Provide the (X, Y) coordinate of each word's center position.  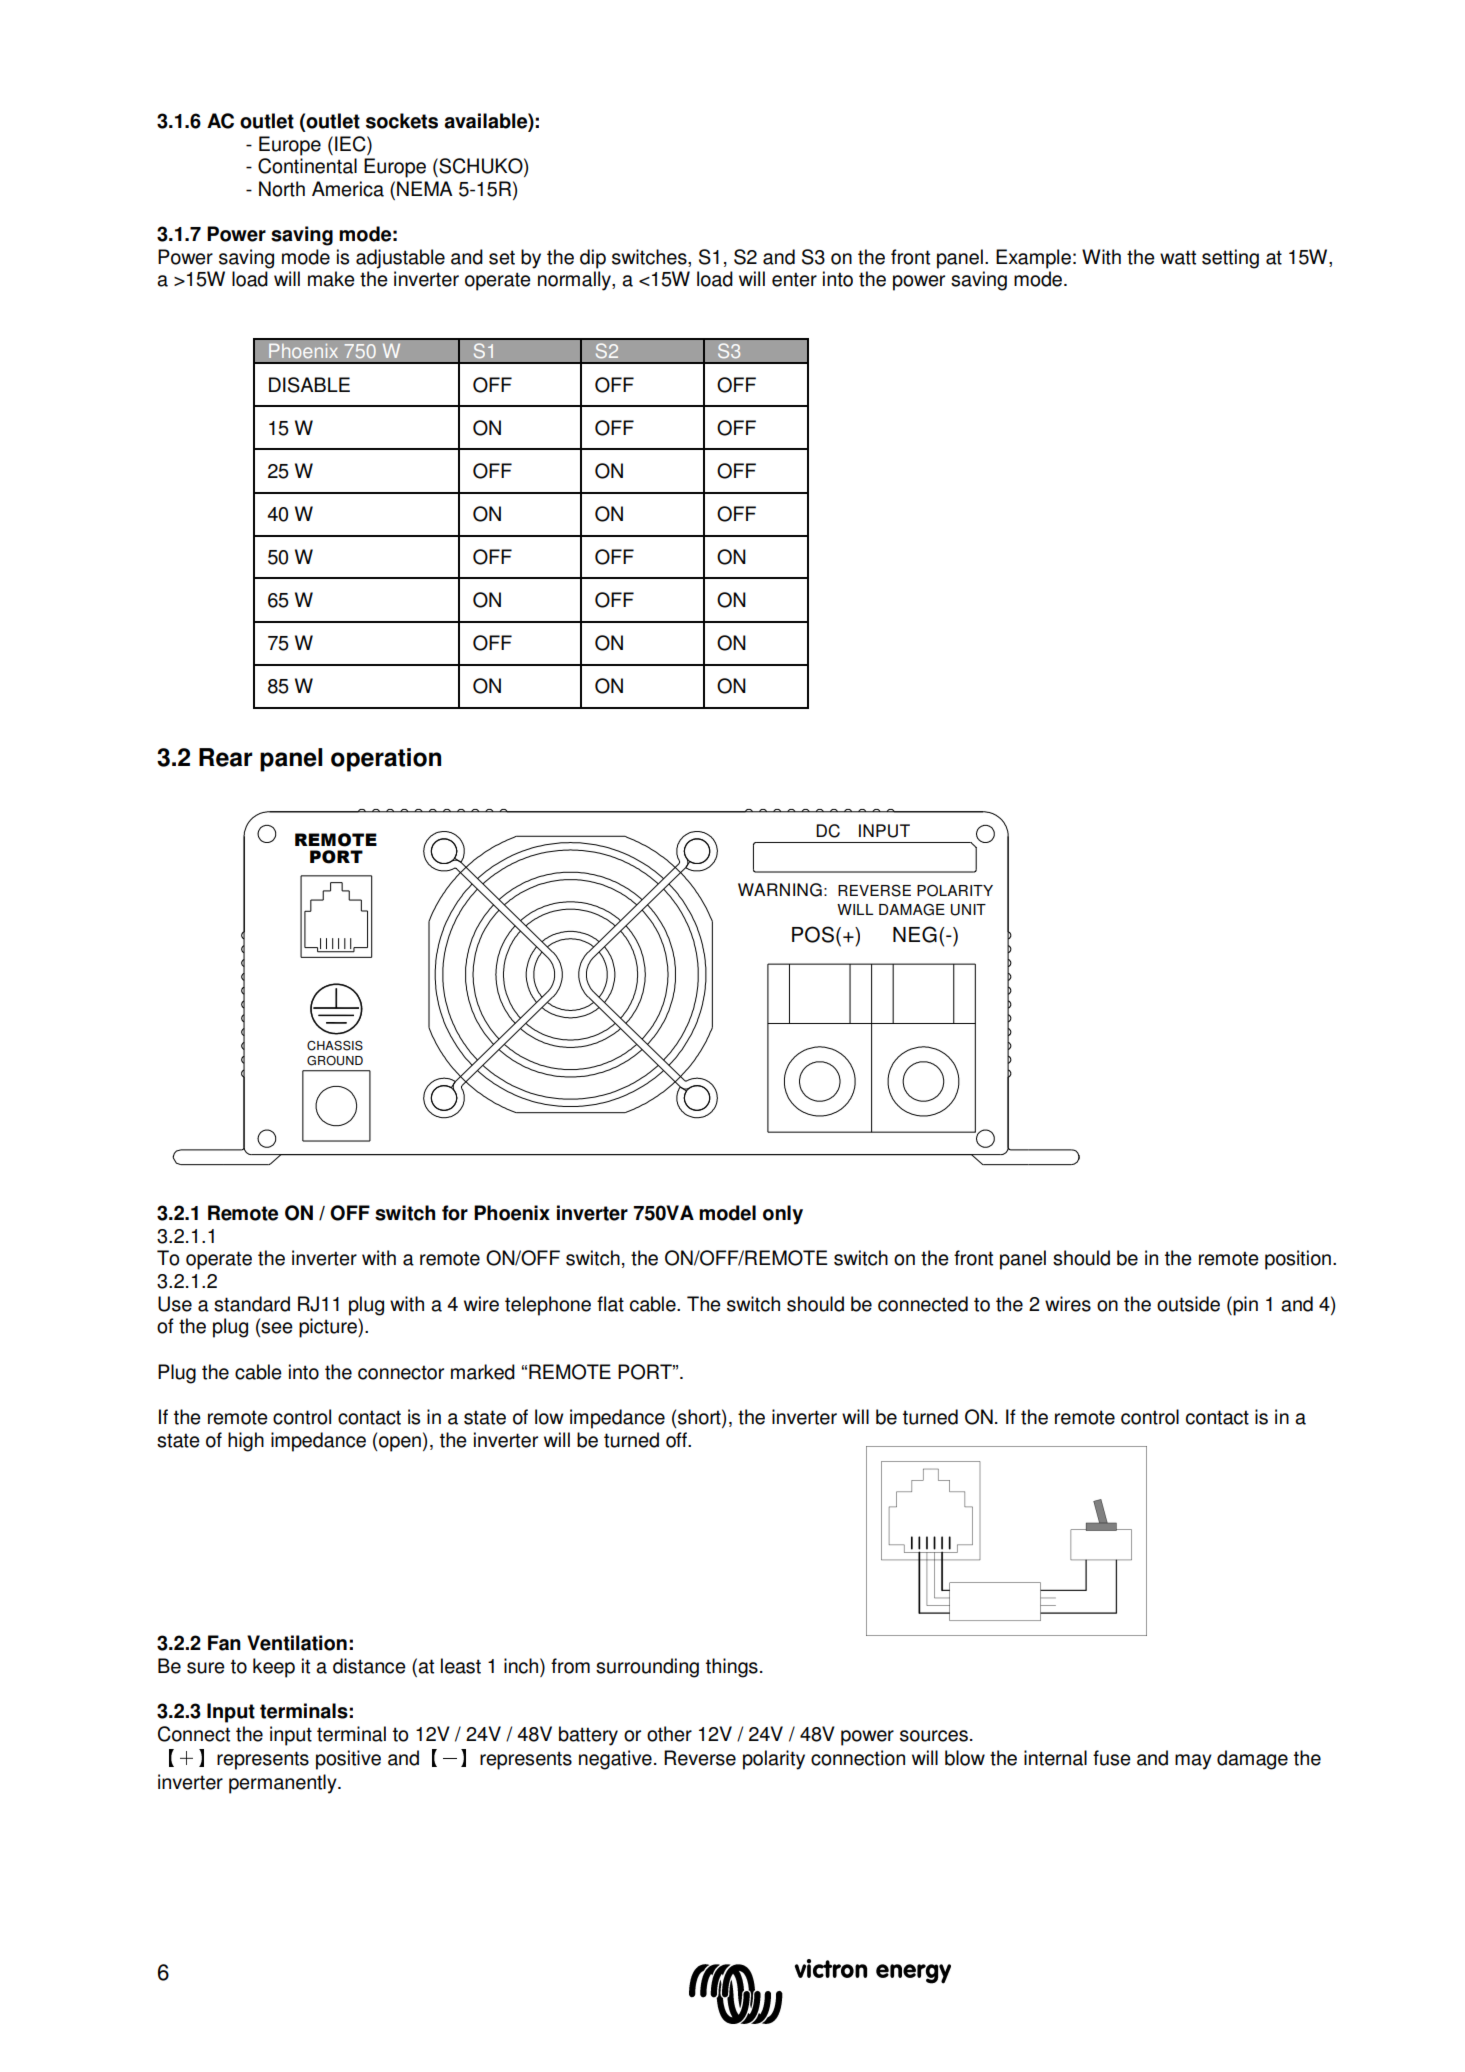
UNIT (968, 910)
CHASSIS (335, 1046)
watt (1178, 257)
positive (348, 1760)
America (348, 189)
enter (794, 279)
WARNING (780, 890)
